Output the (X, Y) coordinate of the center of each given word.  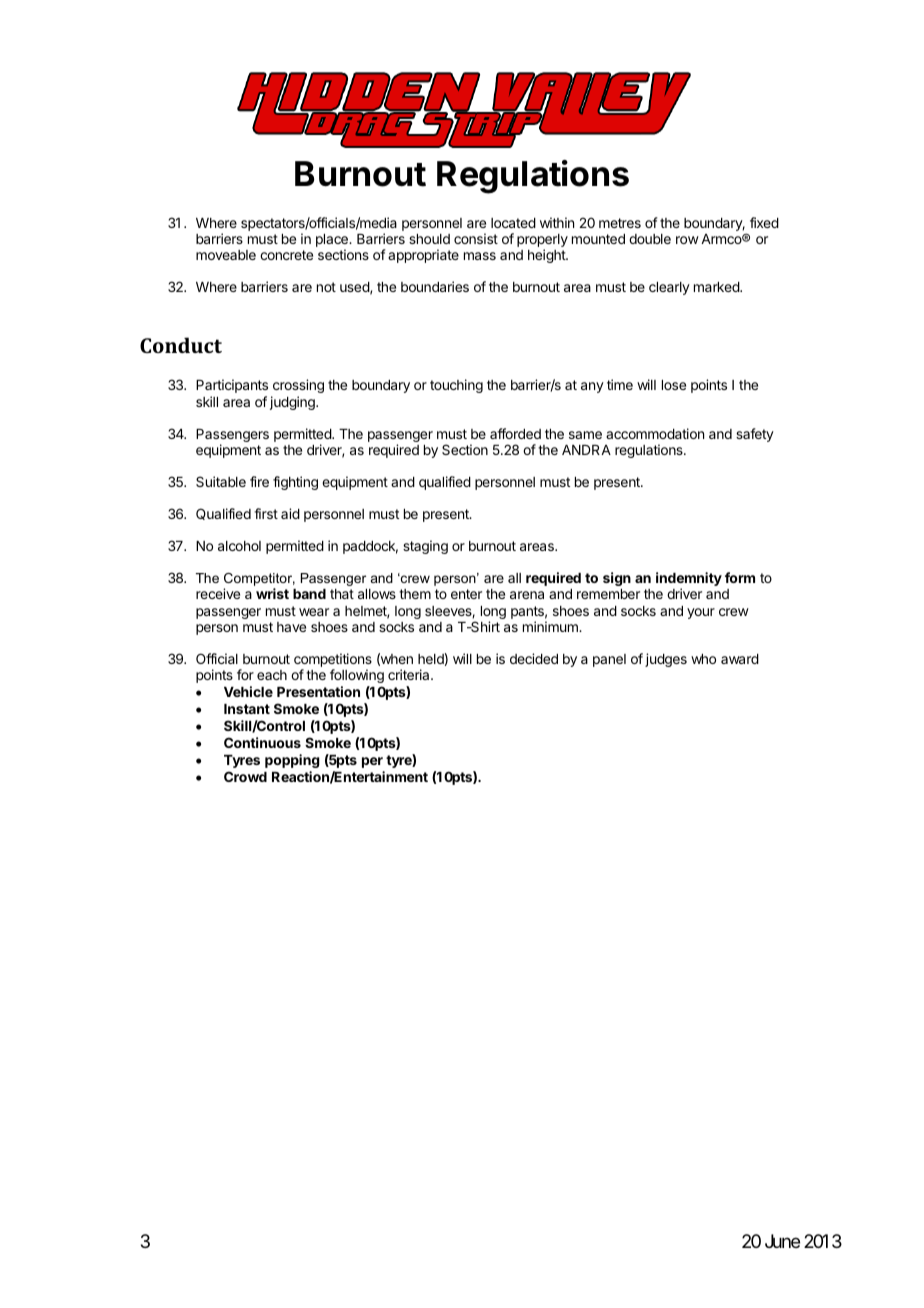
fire (259, 481)
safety (755, 435)
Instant (247, 709)
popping (292, 761)
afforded (515, 433)
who (703, 659)
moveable (226, 255)
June (782, 1241)
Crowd (245, 776)
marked (717, 287)
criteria (410, 674)
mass (480, 256)
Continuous (262, 742)
